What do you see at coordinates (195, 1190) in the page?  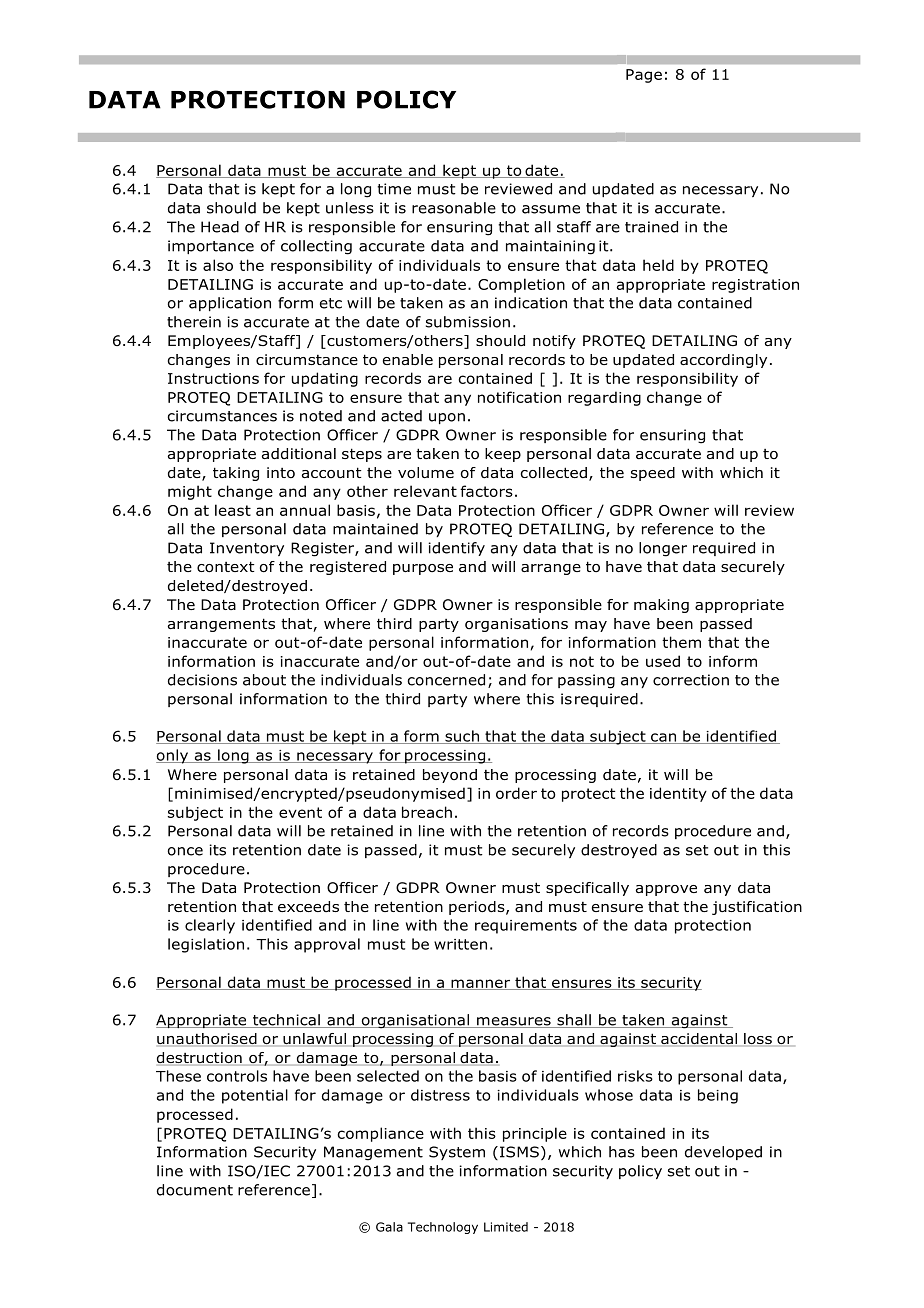 I see `document` at bounding box center [195, 1190].
